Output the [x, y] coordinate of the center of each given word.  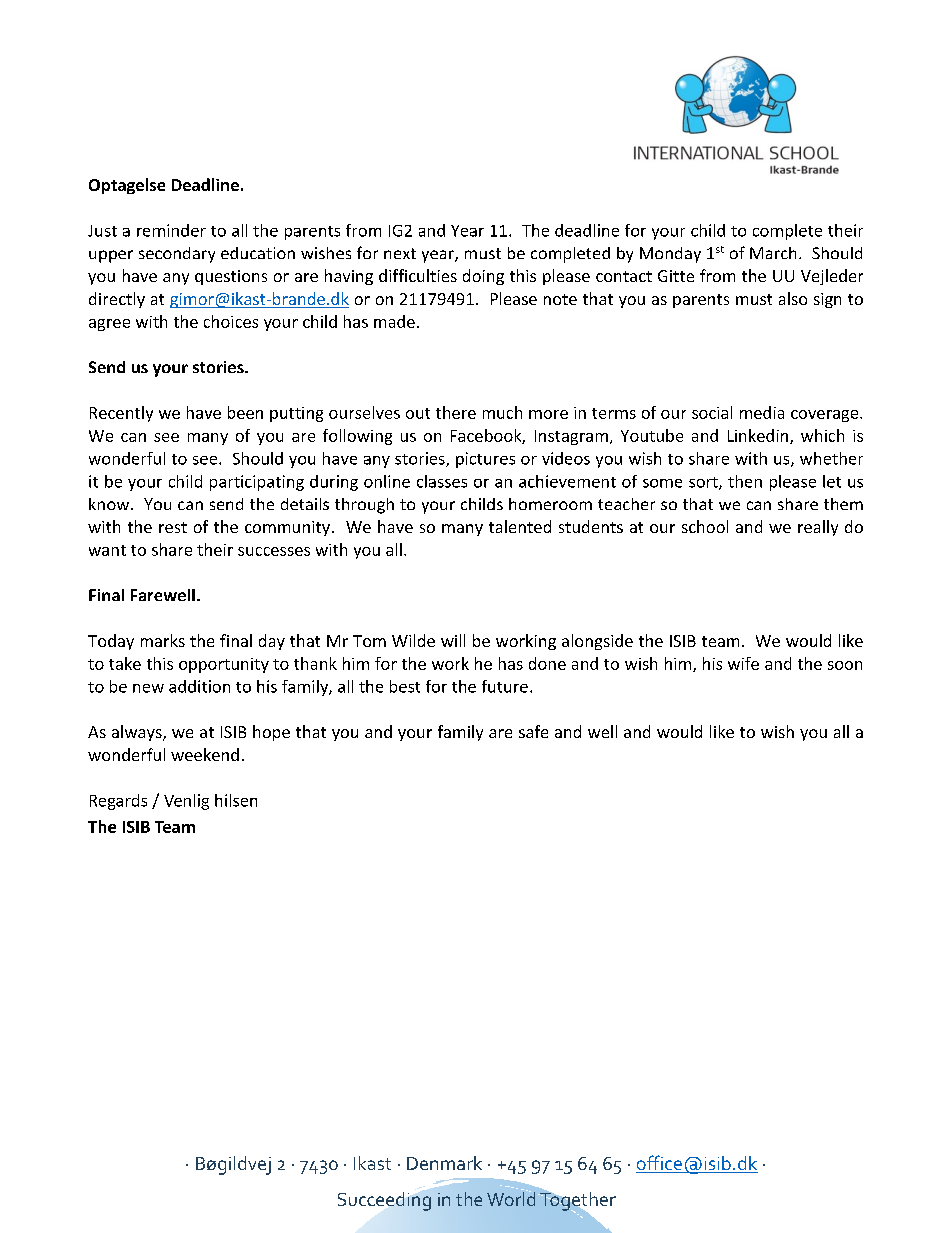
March [773, 253]
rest [173, 527]
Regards [118, 802]
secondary [177, 255]
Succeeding [384, 1201]
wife [743, 663]
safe [533, 731]
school [705, 526]
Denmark [444, 1163]
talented [520, 526]
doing [483, 277]
